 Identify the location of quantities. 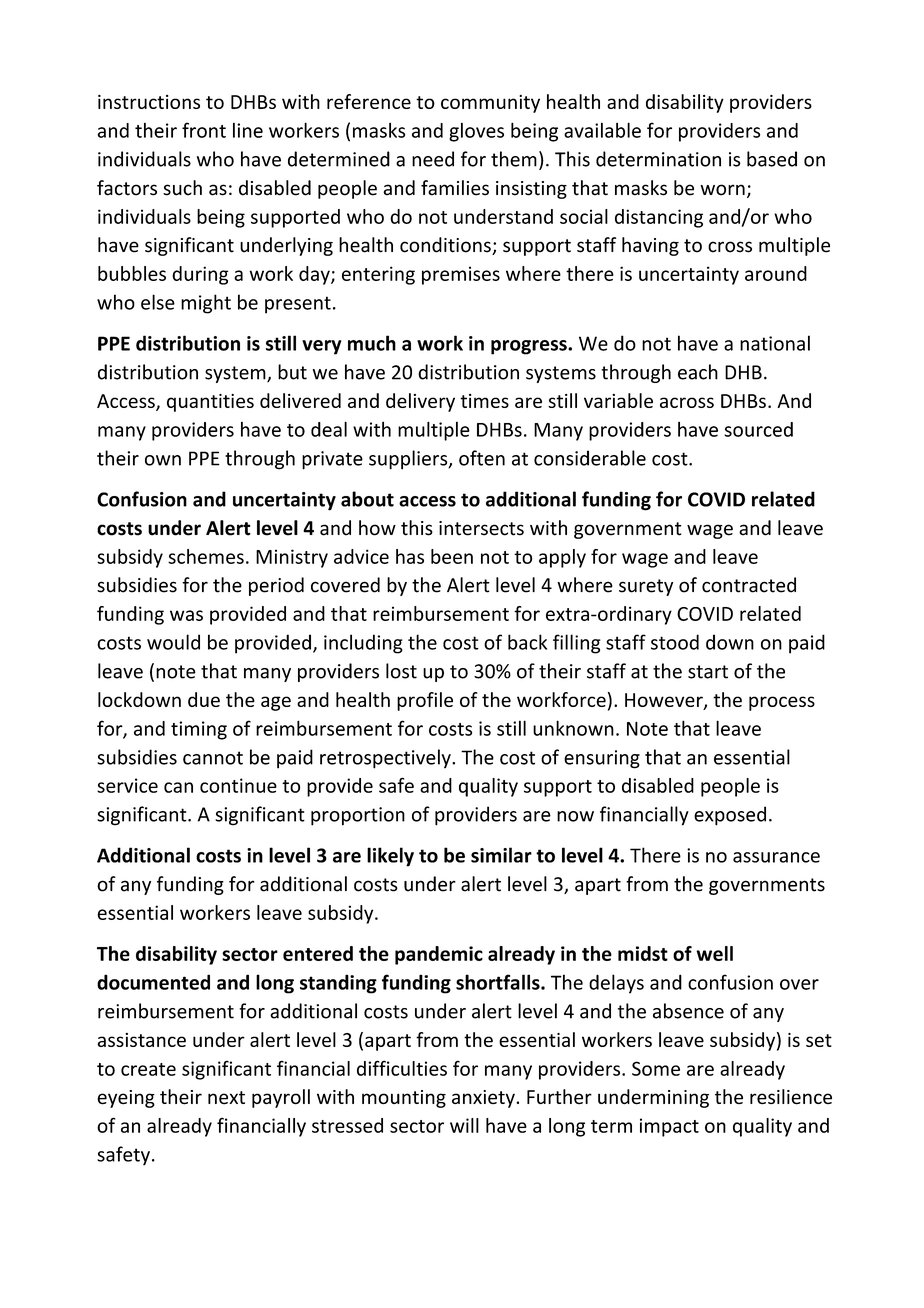
(210, 403).
